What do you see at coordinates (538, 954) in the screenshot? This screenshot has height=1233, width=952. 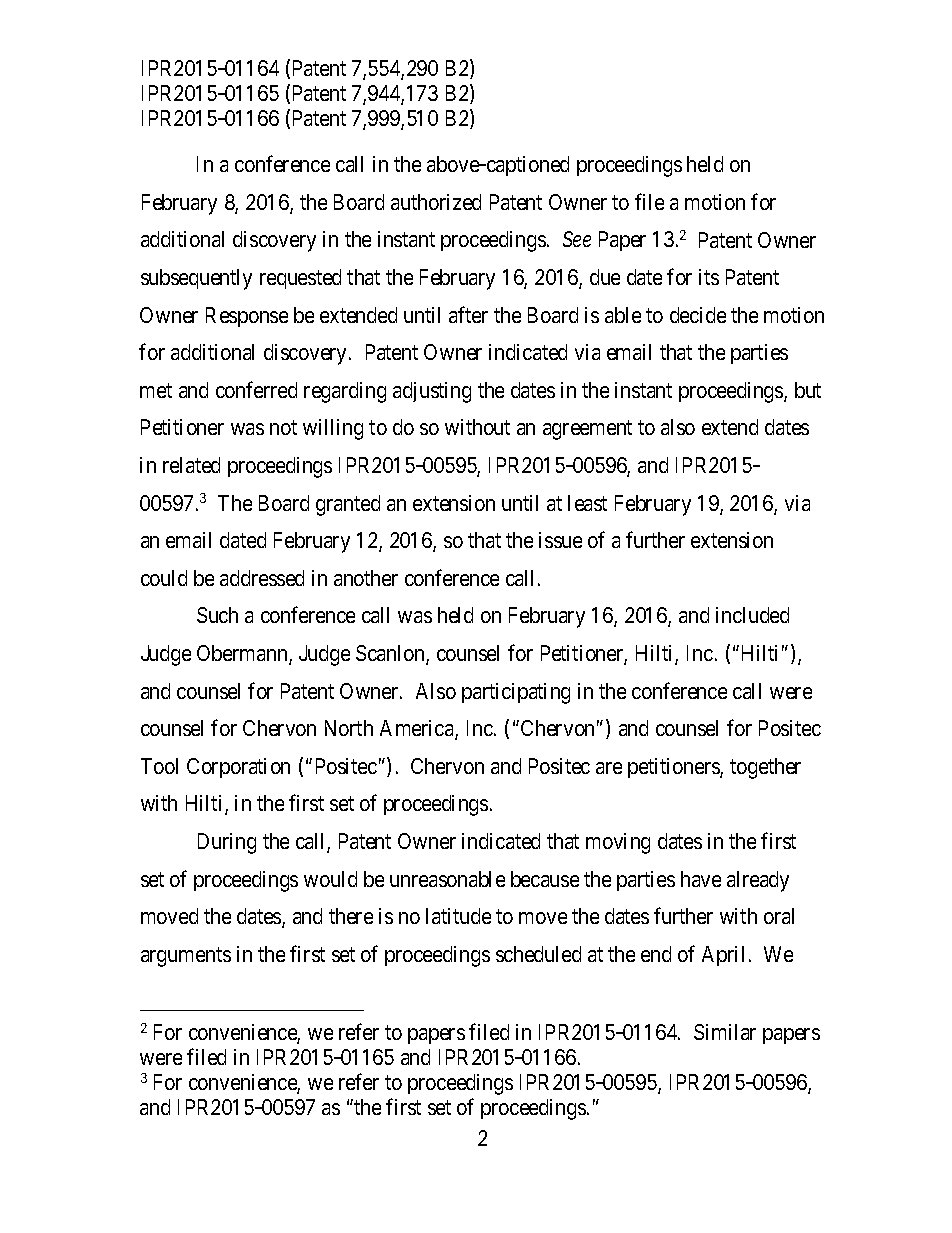 I see `scheduled` at bounding box center [538, 954].
